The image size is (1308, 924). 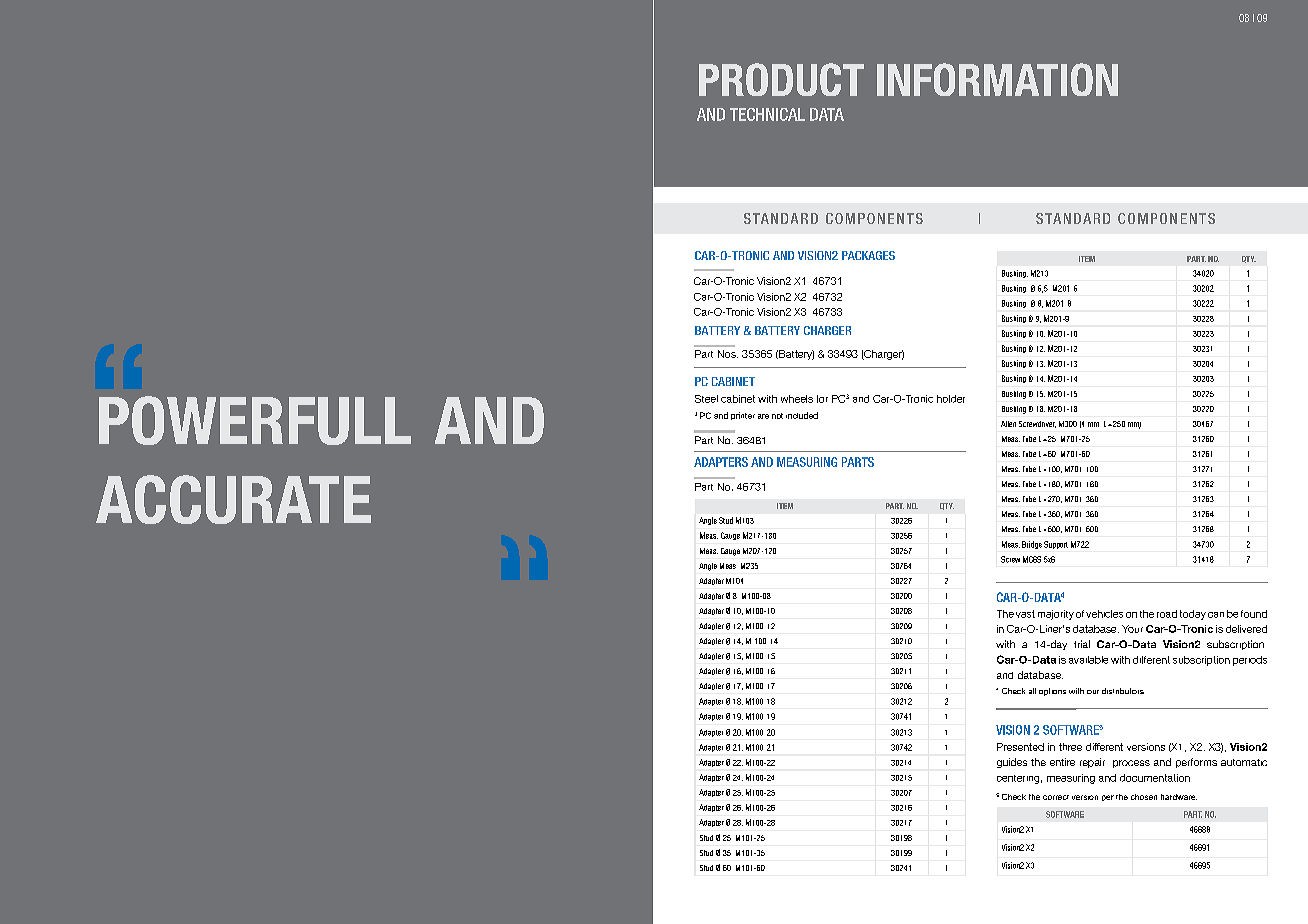 What do you see at coordinates (1020, 747) in the image?
I see `Presented` at bounding box center [1020, 747].
